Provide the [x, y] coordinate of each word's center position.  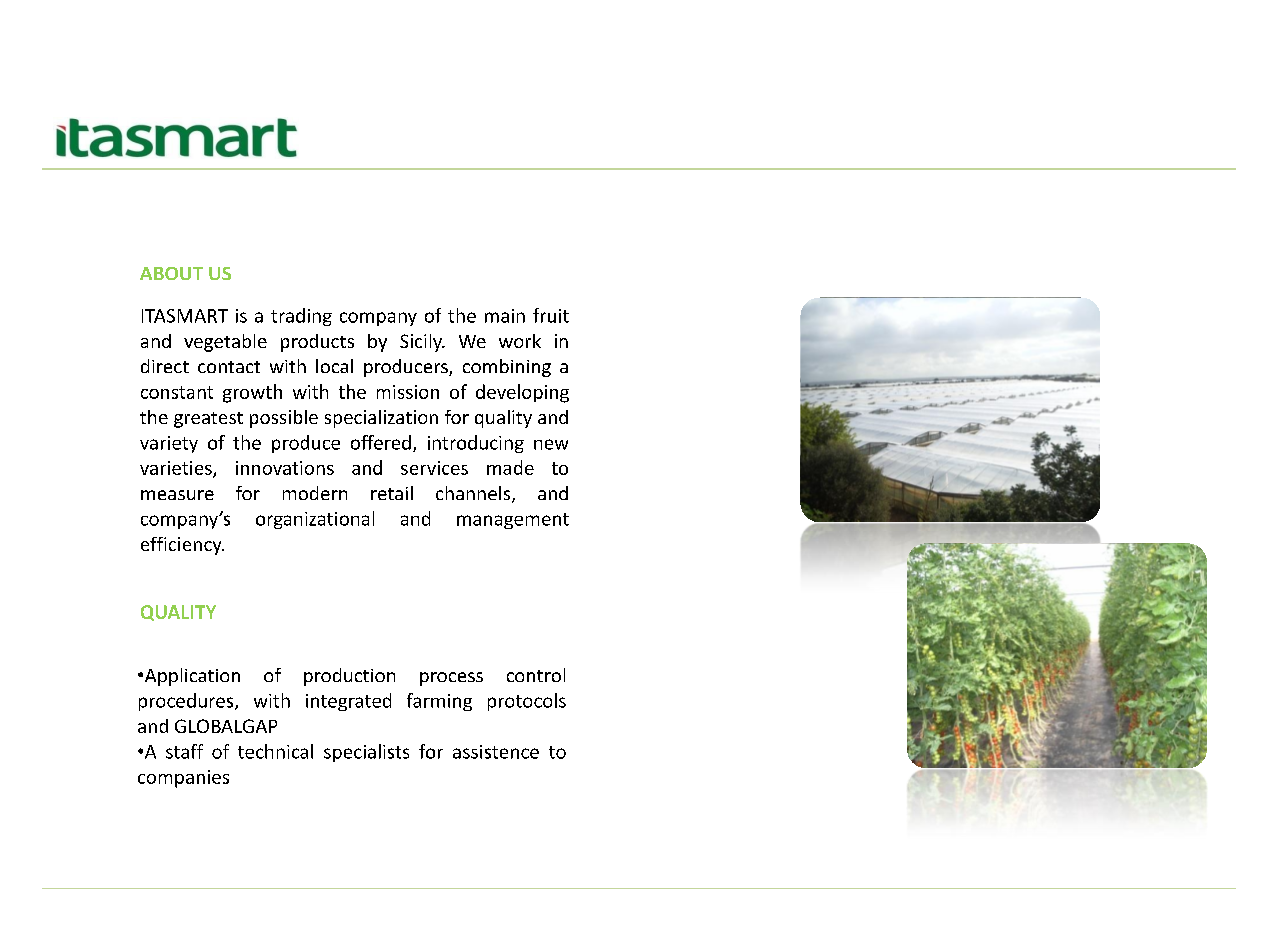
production [349, 677]
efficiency [182, 546]
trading [301, 317]
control [536, 675]
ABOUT [171, 273]
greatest [208, 420]
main [505, 316]
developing [522, 393]
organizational [315, 520]
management [513, 521]
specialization [381, 419]
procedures [187, 702]
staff [184, 751]
